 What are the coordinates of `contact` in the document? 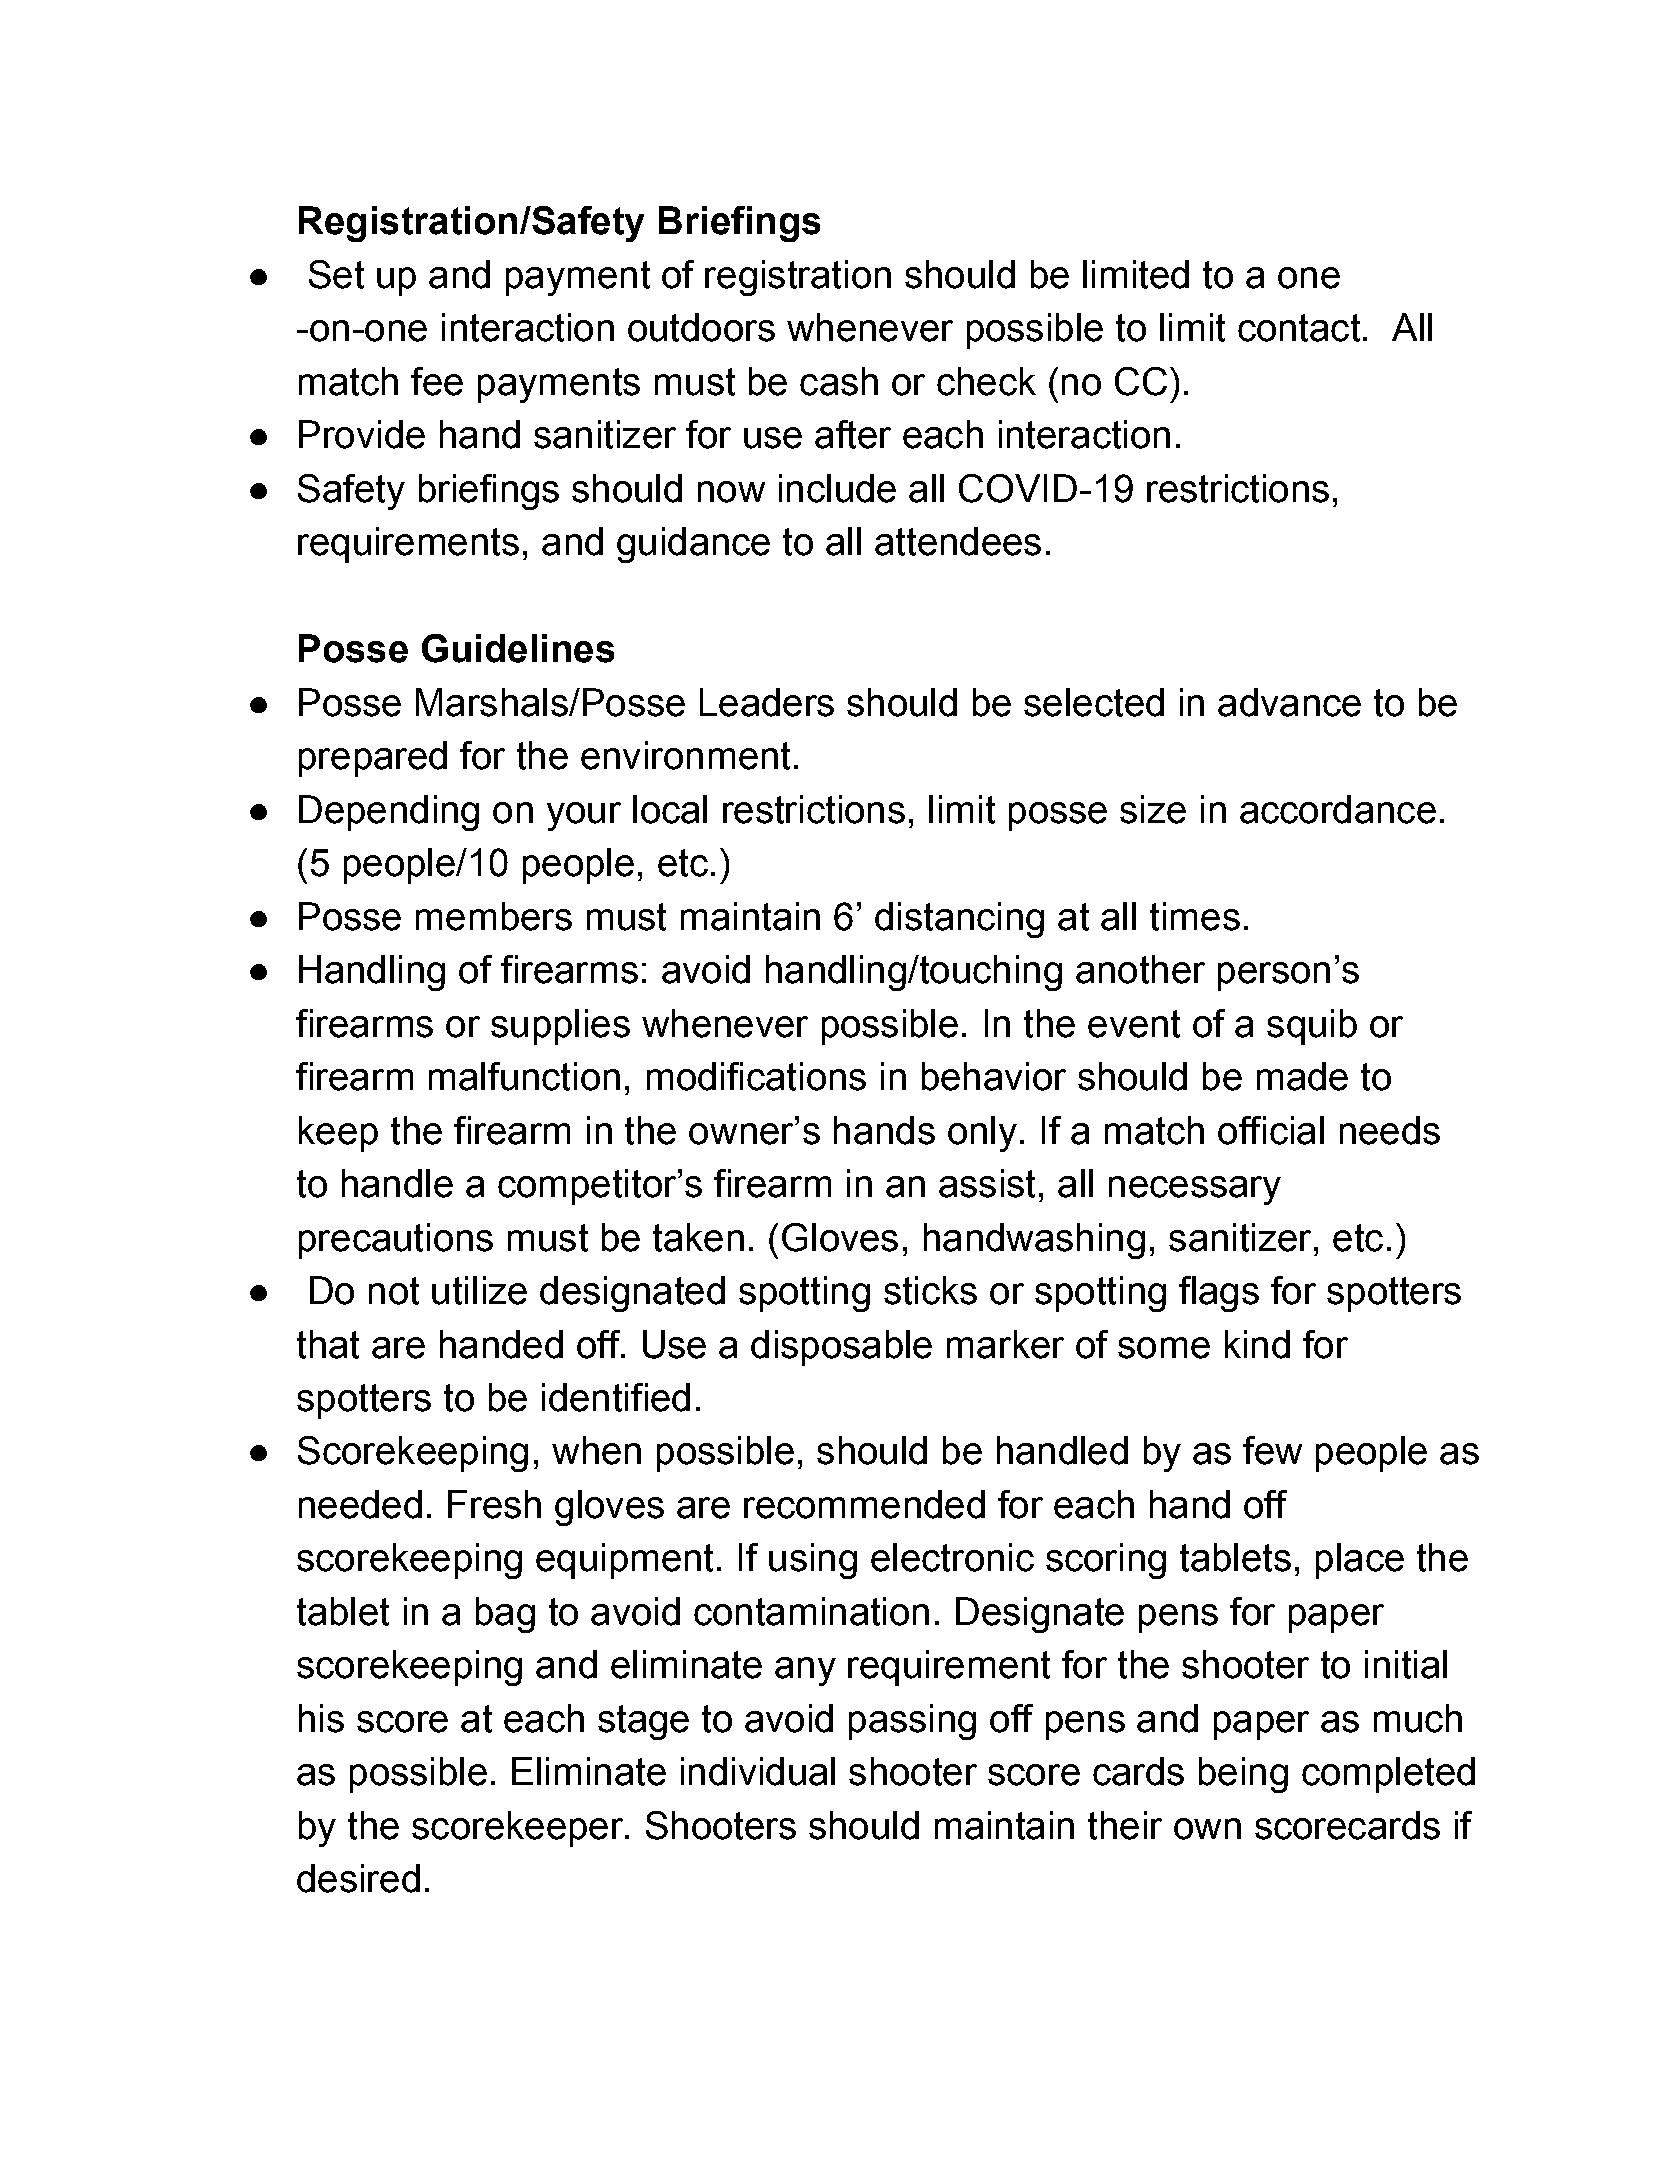 It's located at (1299, 328).
